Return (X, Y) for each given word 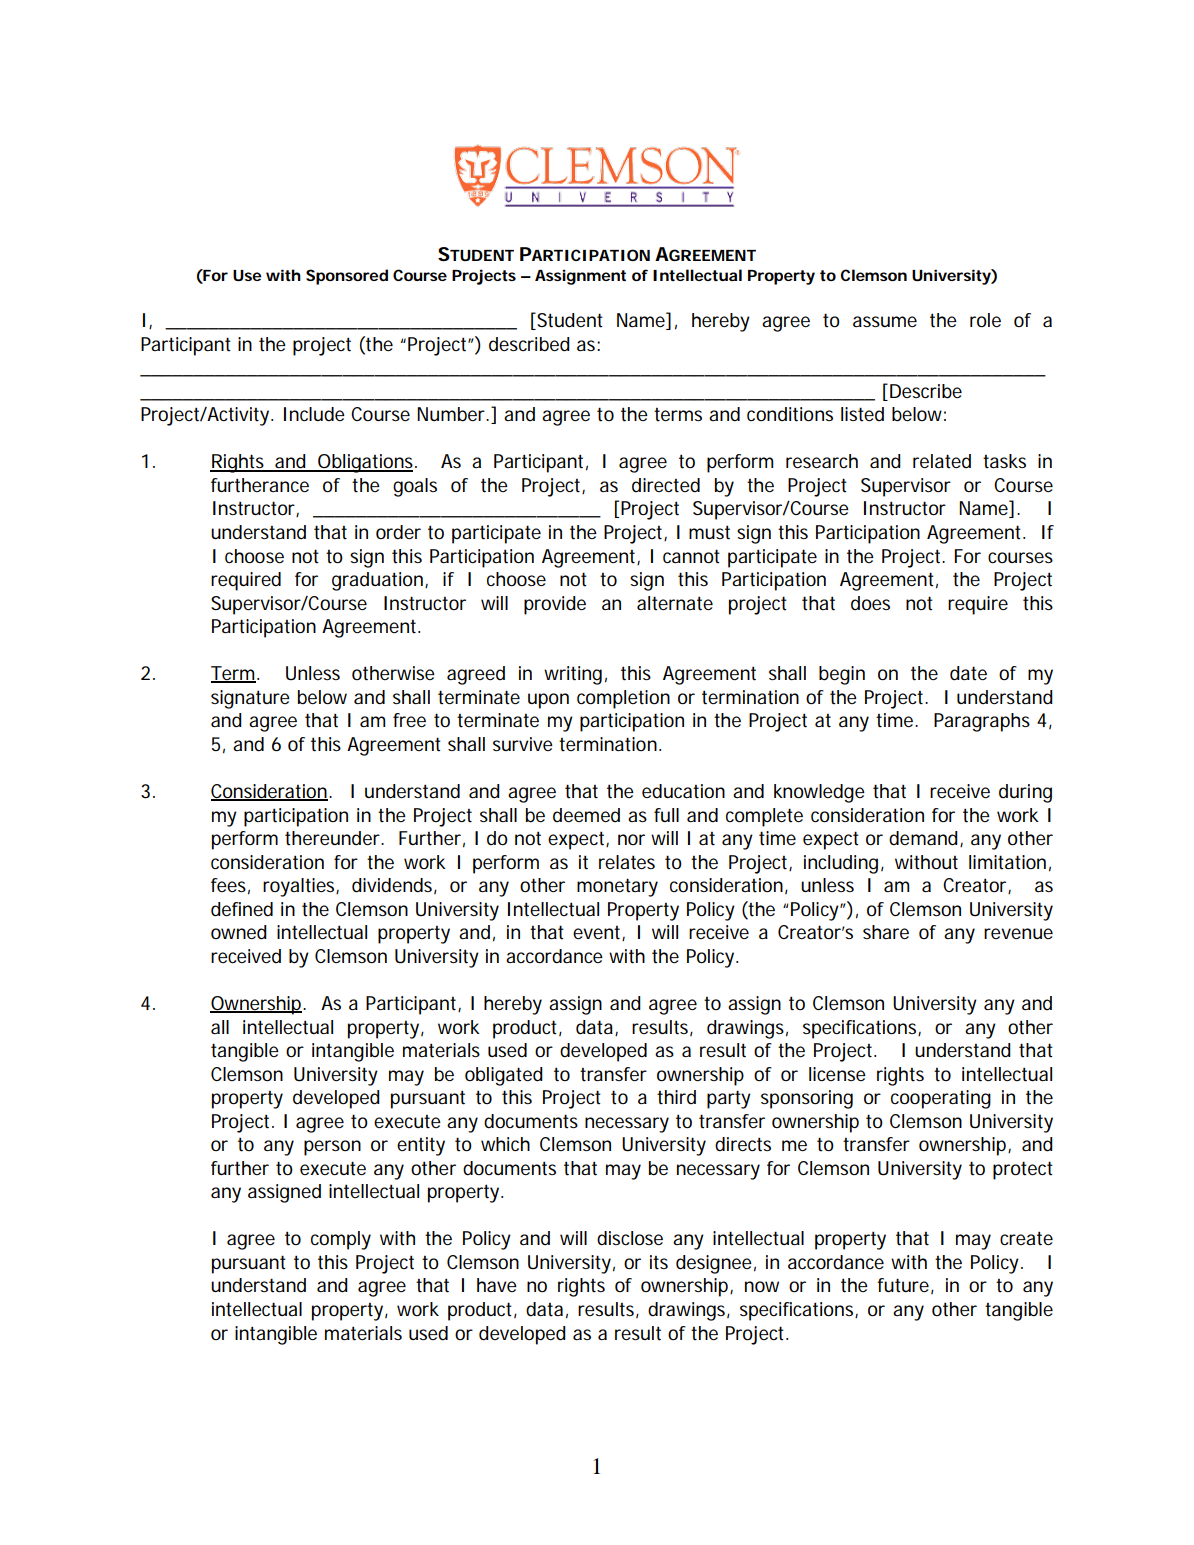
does (870, 603)
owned (239, 932)
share (886, 932)
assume (885, 321)
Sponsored (347, 277)
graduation (379, 581)
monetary (617, 887)
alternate (675, 603)
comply (341, 1240)
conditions (790, 414)
